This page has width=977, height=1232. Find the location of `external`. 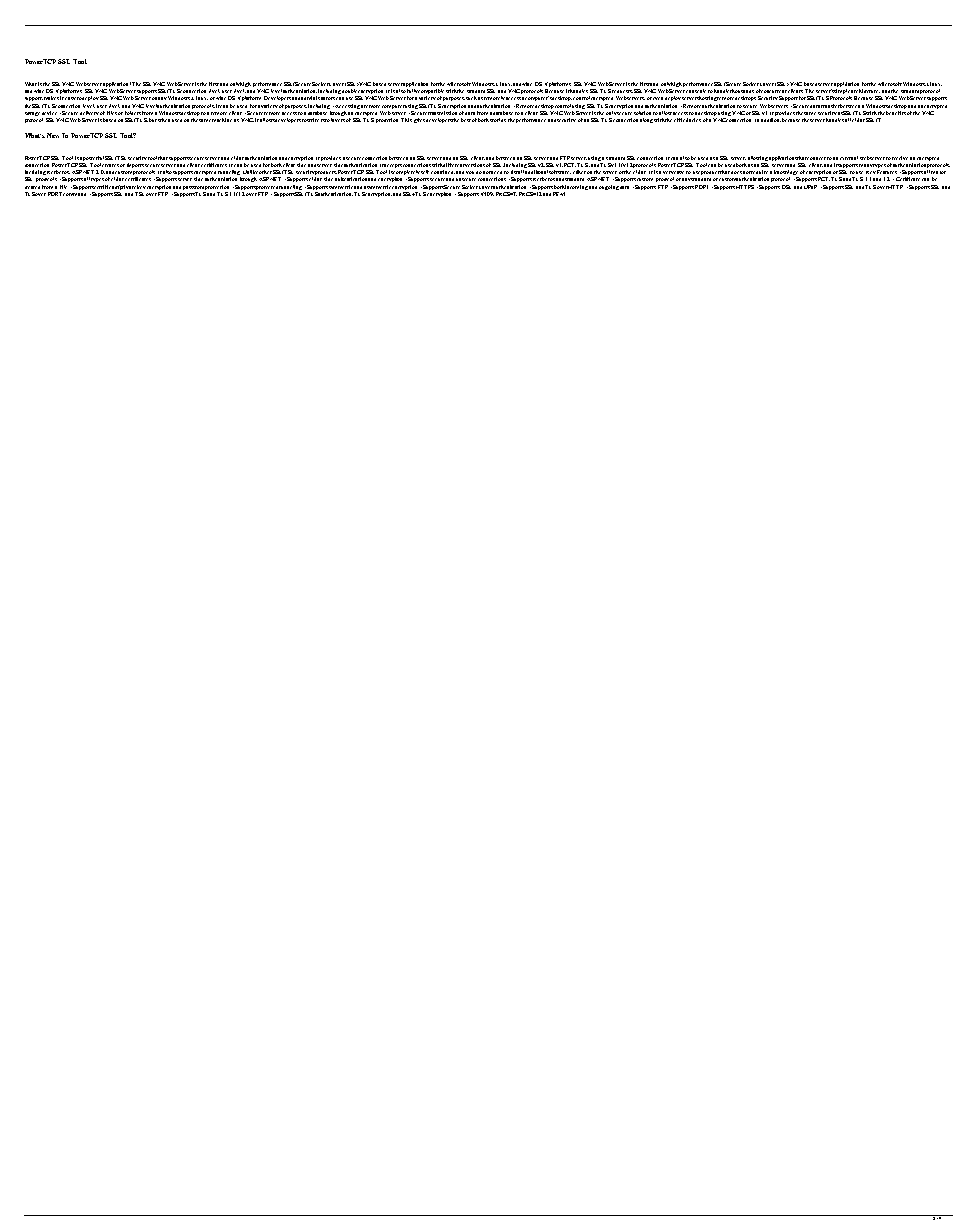

external is located at coordinates (849, 158).
